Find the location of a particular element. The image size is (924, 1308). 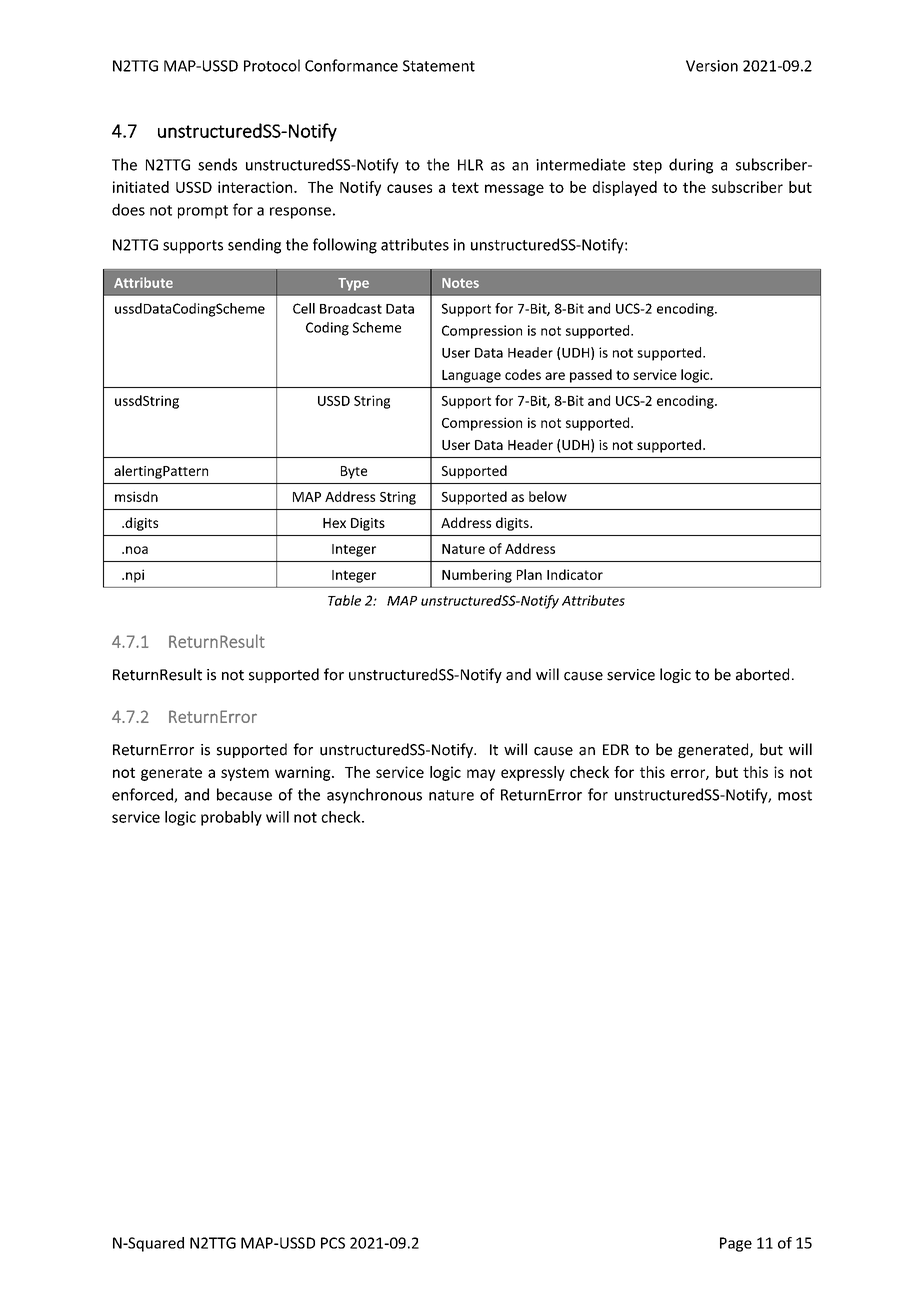

PCS is located at coordinates (333, 1243).
